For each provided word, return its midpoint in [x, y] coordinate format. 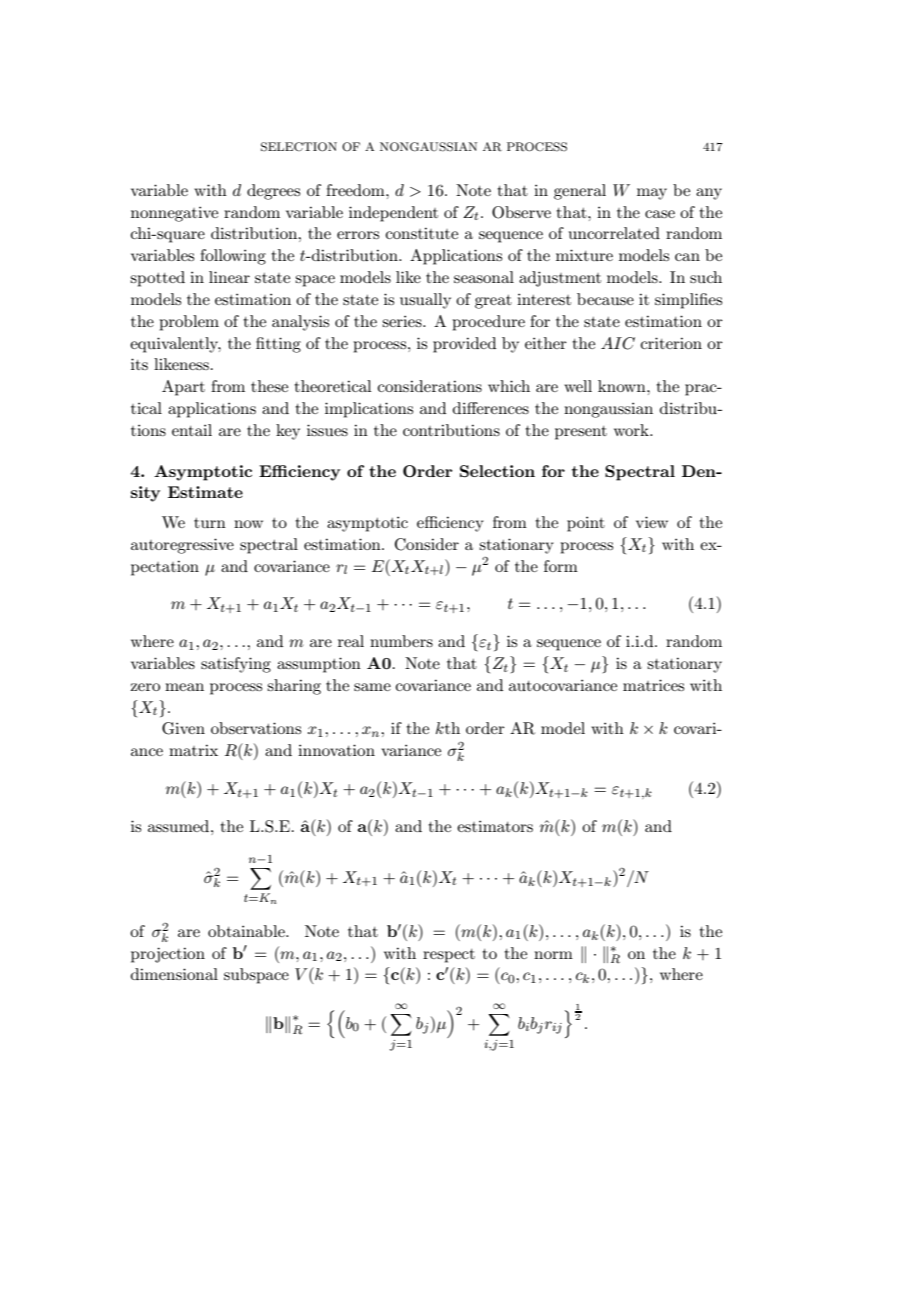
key [288, 432]
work [632, 430]
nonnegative [174, 214]
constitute [422, 233]
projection [168, 955]
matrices [653, 685]
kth [448, 728]
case [660, 214]
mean [184, 687]
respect [449, 956]
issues [327, 430]
